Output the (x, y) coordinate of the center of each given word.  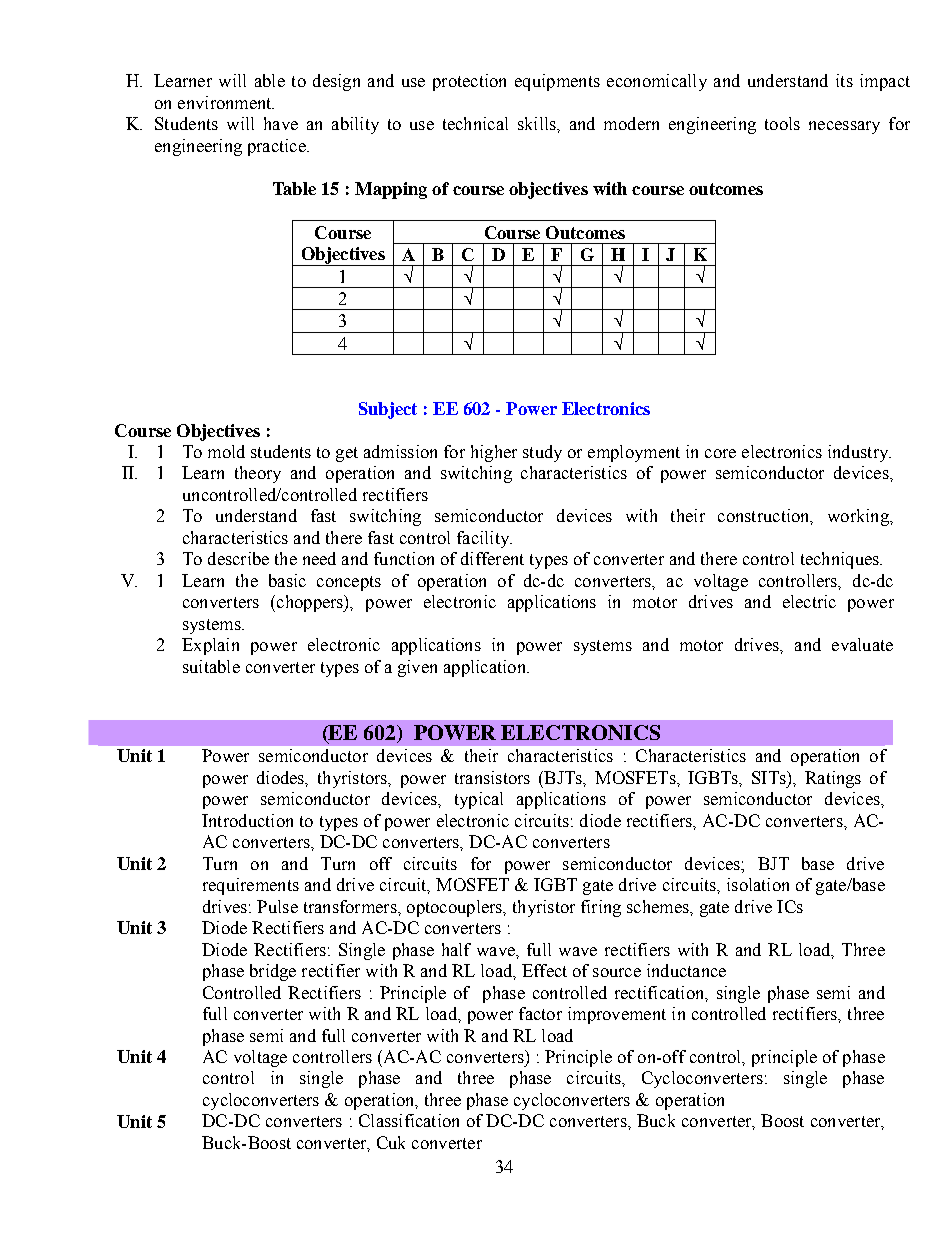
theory (258, 474)
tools (782, 123)
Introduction (247, 820)
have (281, 123)
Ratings (833, 779)
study (542, 453)
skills (538, 123)
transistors (492, 777)
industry (859, 453)
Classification (409, 1120)
